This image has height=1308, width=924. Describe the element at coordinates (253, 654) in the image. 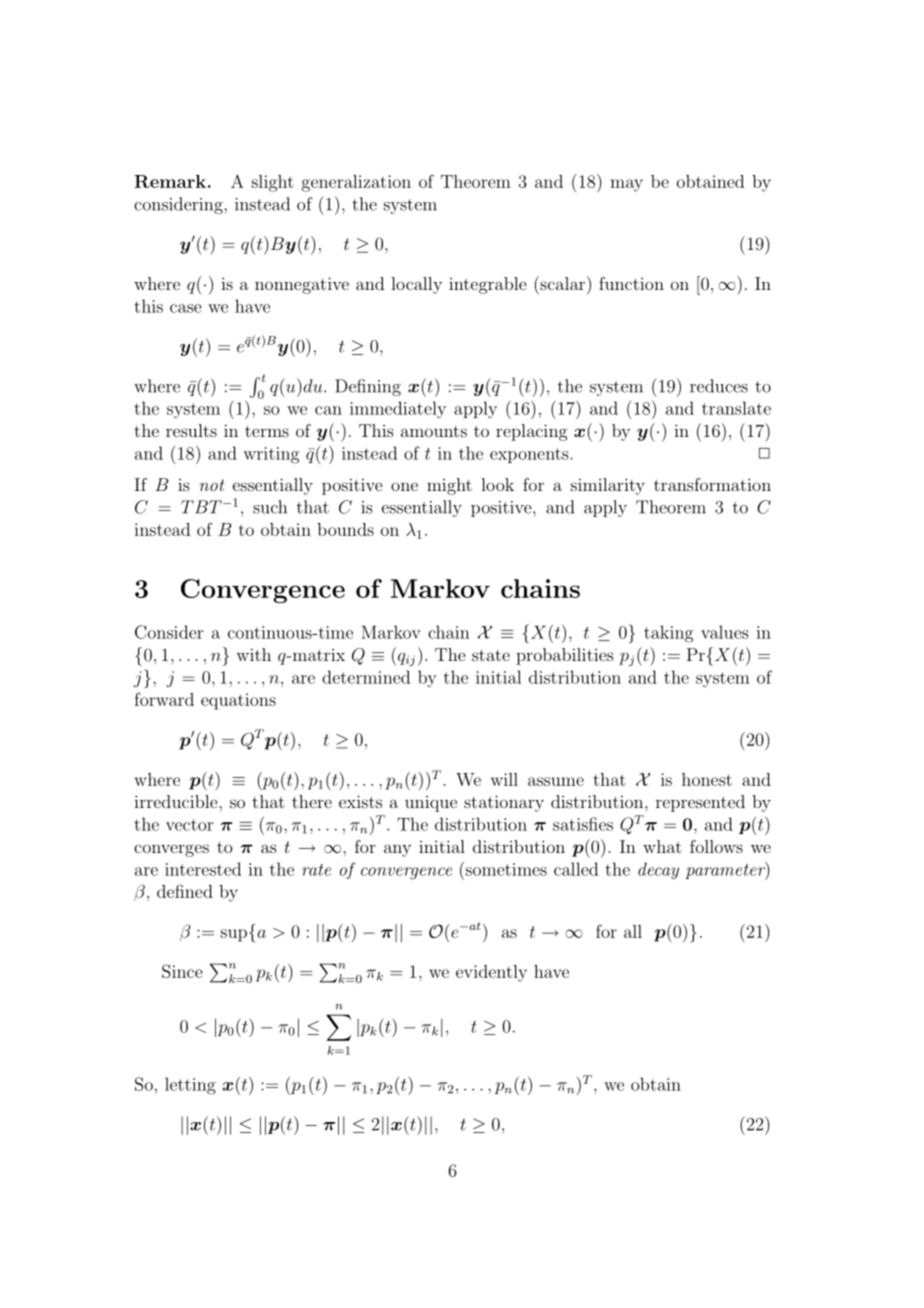

I see `with` at that location.
